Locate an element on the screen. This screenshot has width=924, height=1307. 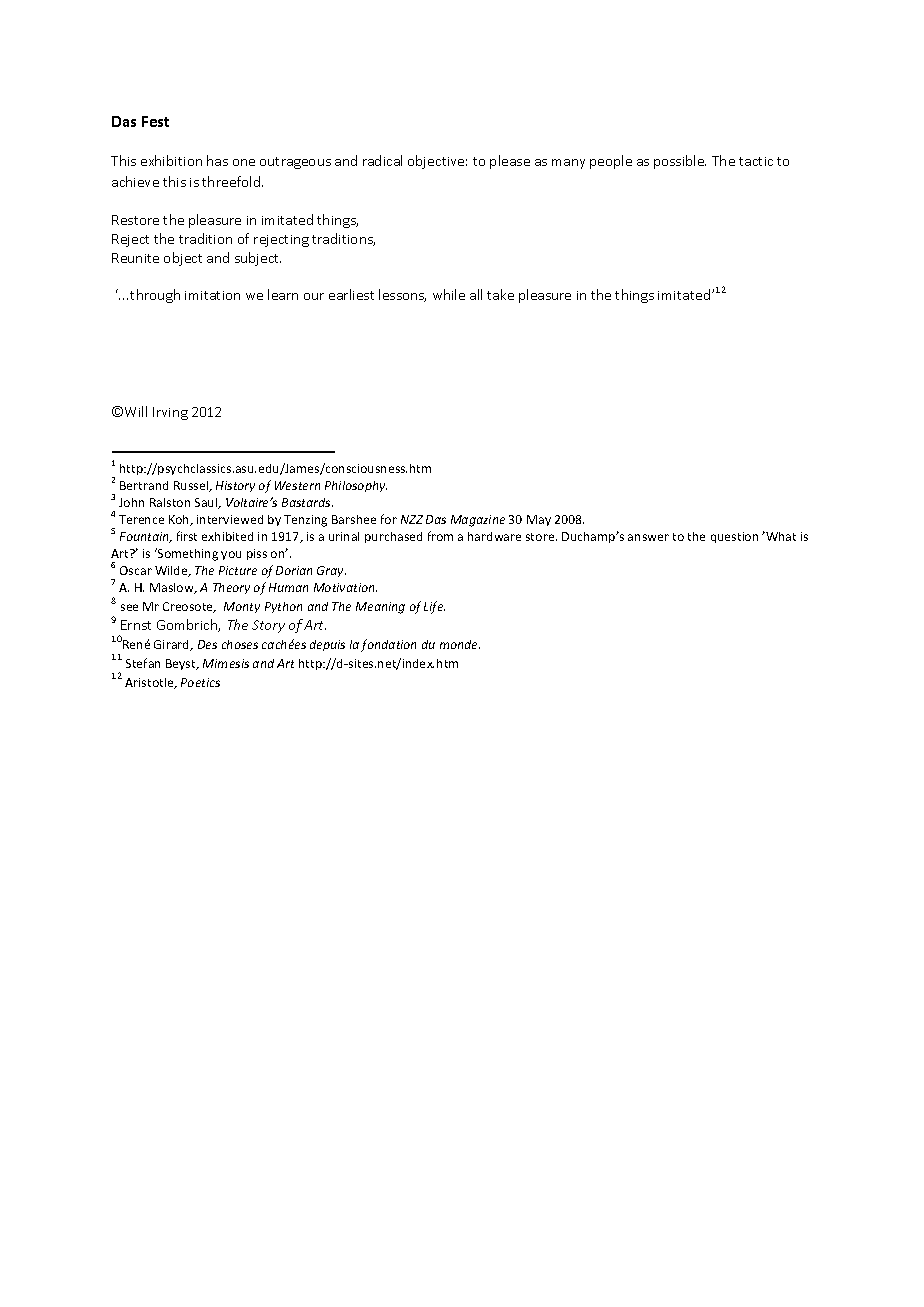
monde is located at coordinates (460, 644).
